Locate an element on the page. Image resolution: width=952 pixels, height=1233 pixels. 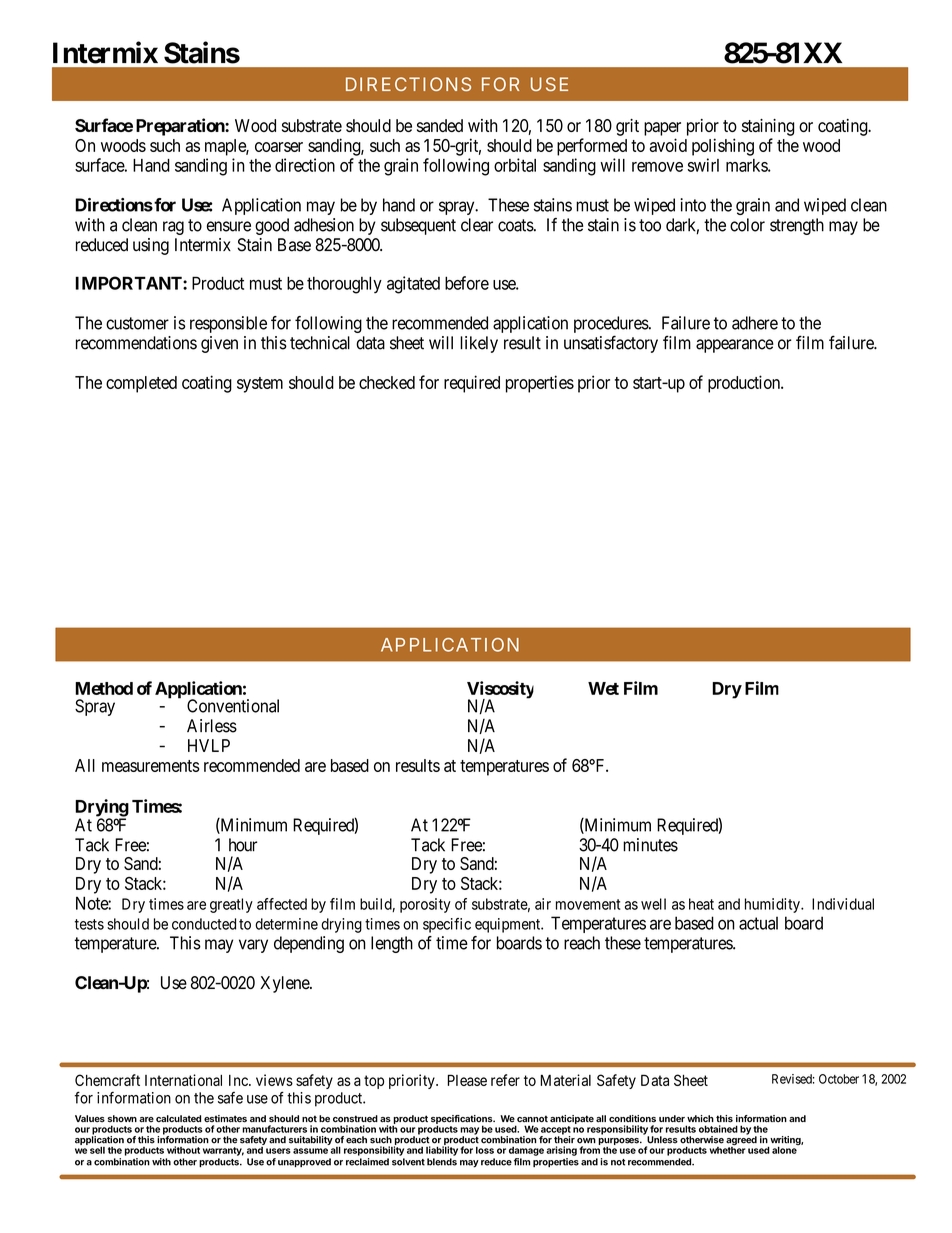
rag is located at coordinates (173, 228).
